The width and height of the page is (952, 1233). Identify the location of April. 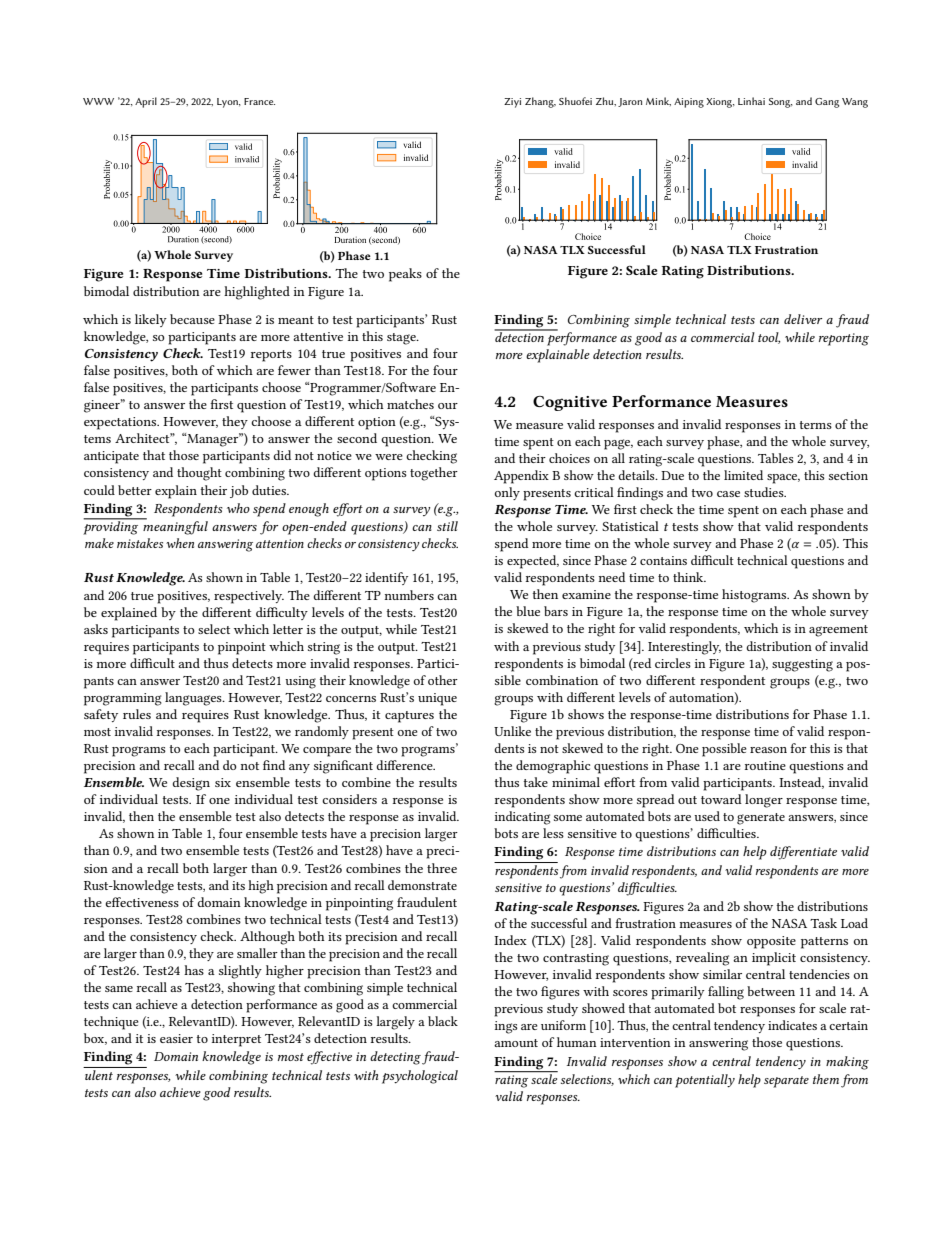
(146, 102).
